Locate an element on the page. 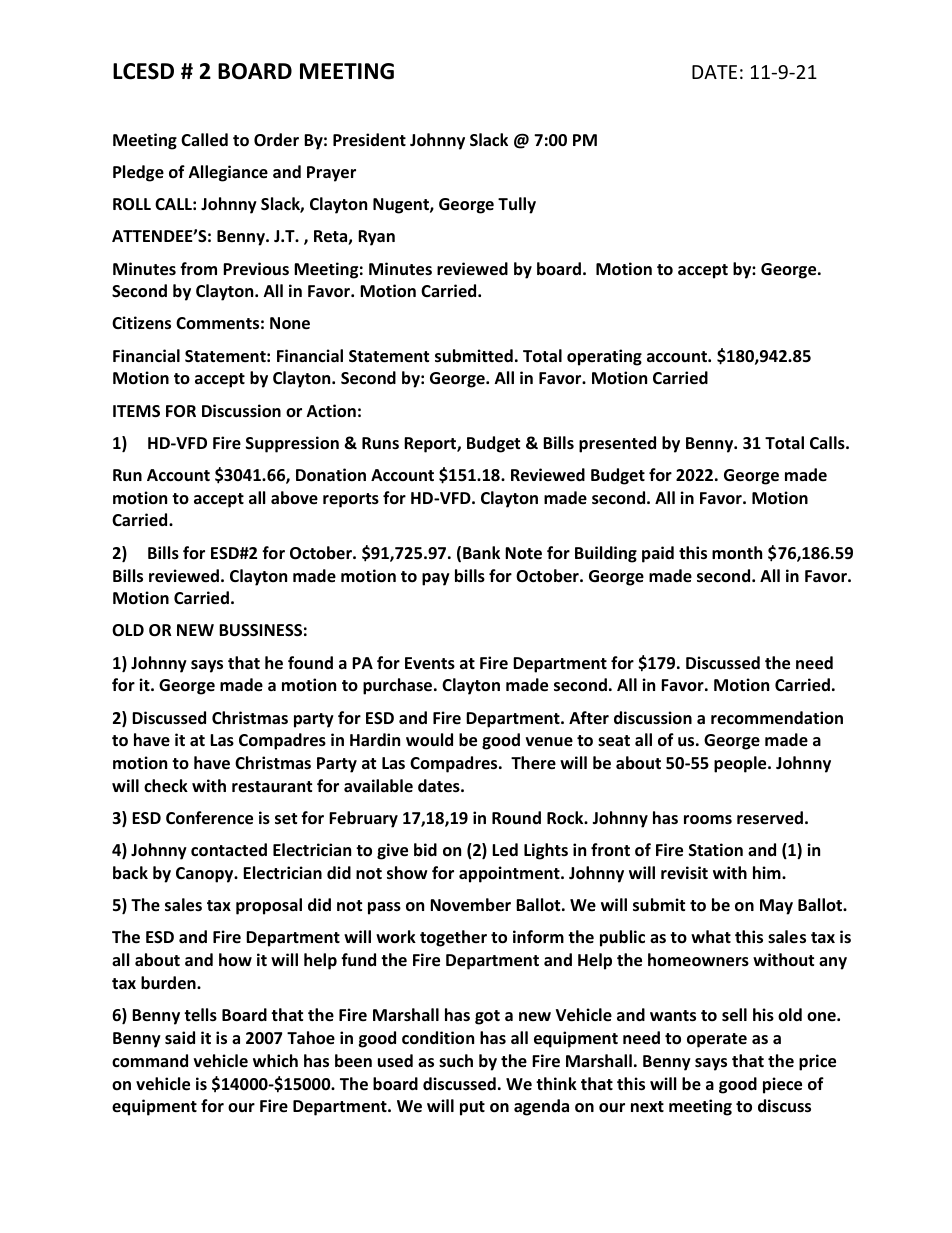  Allegiance is located at coordinates (228, 173).
